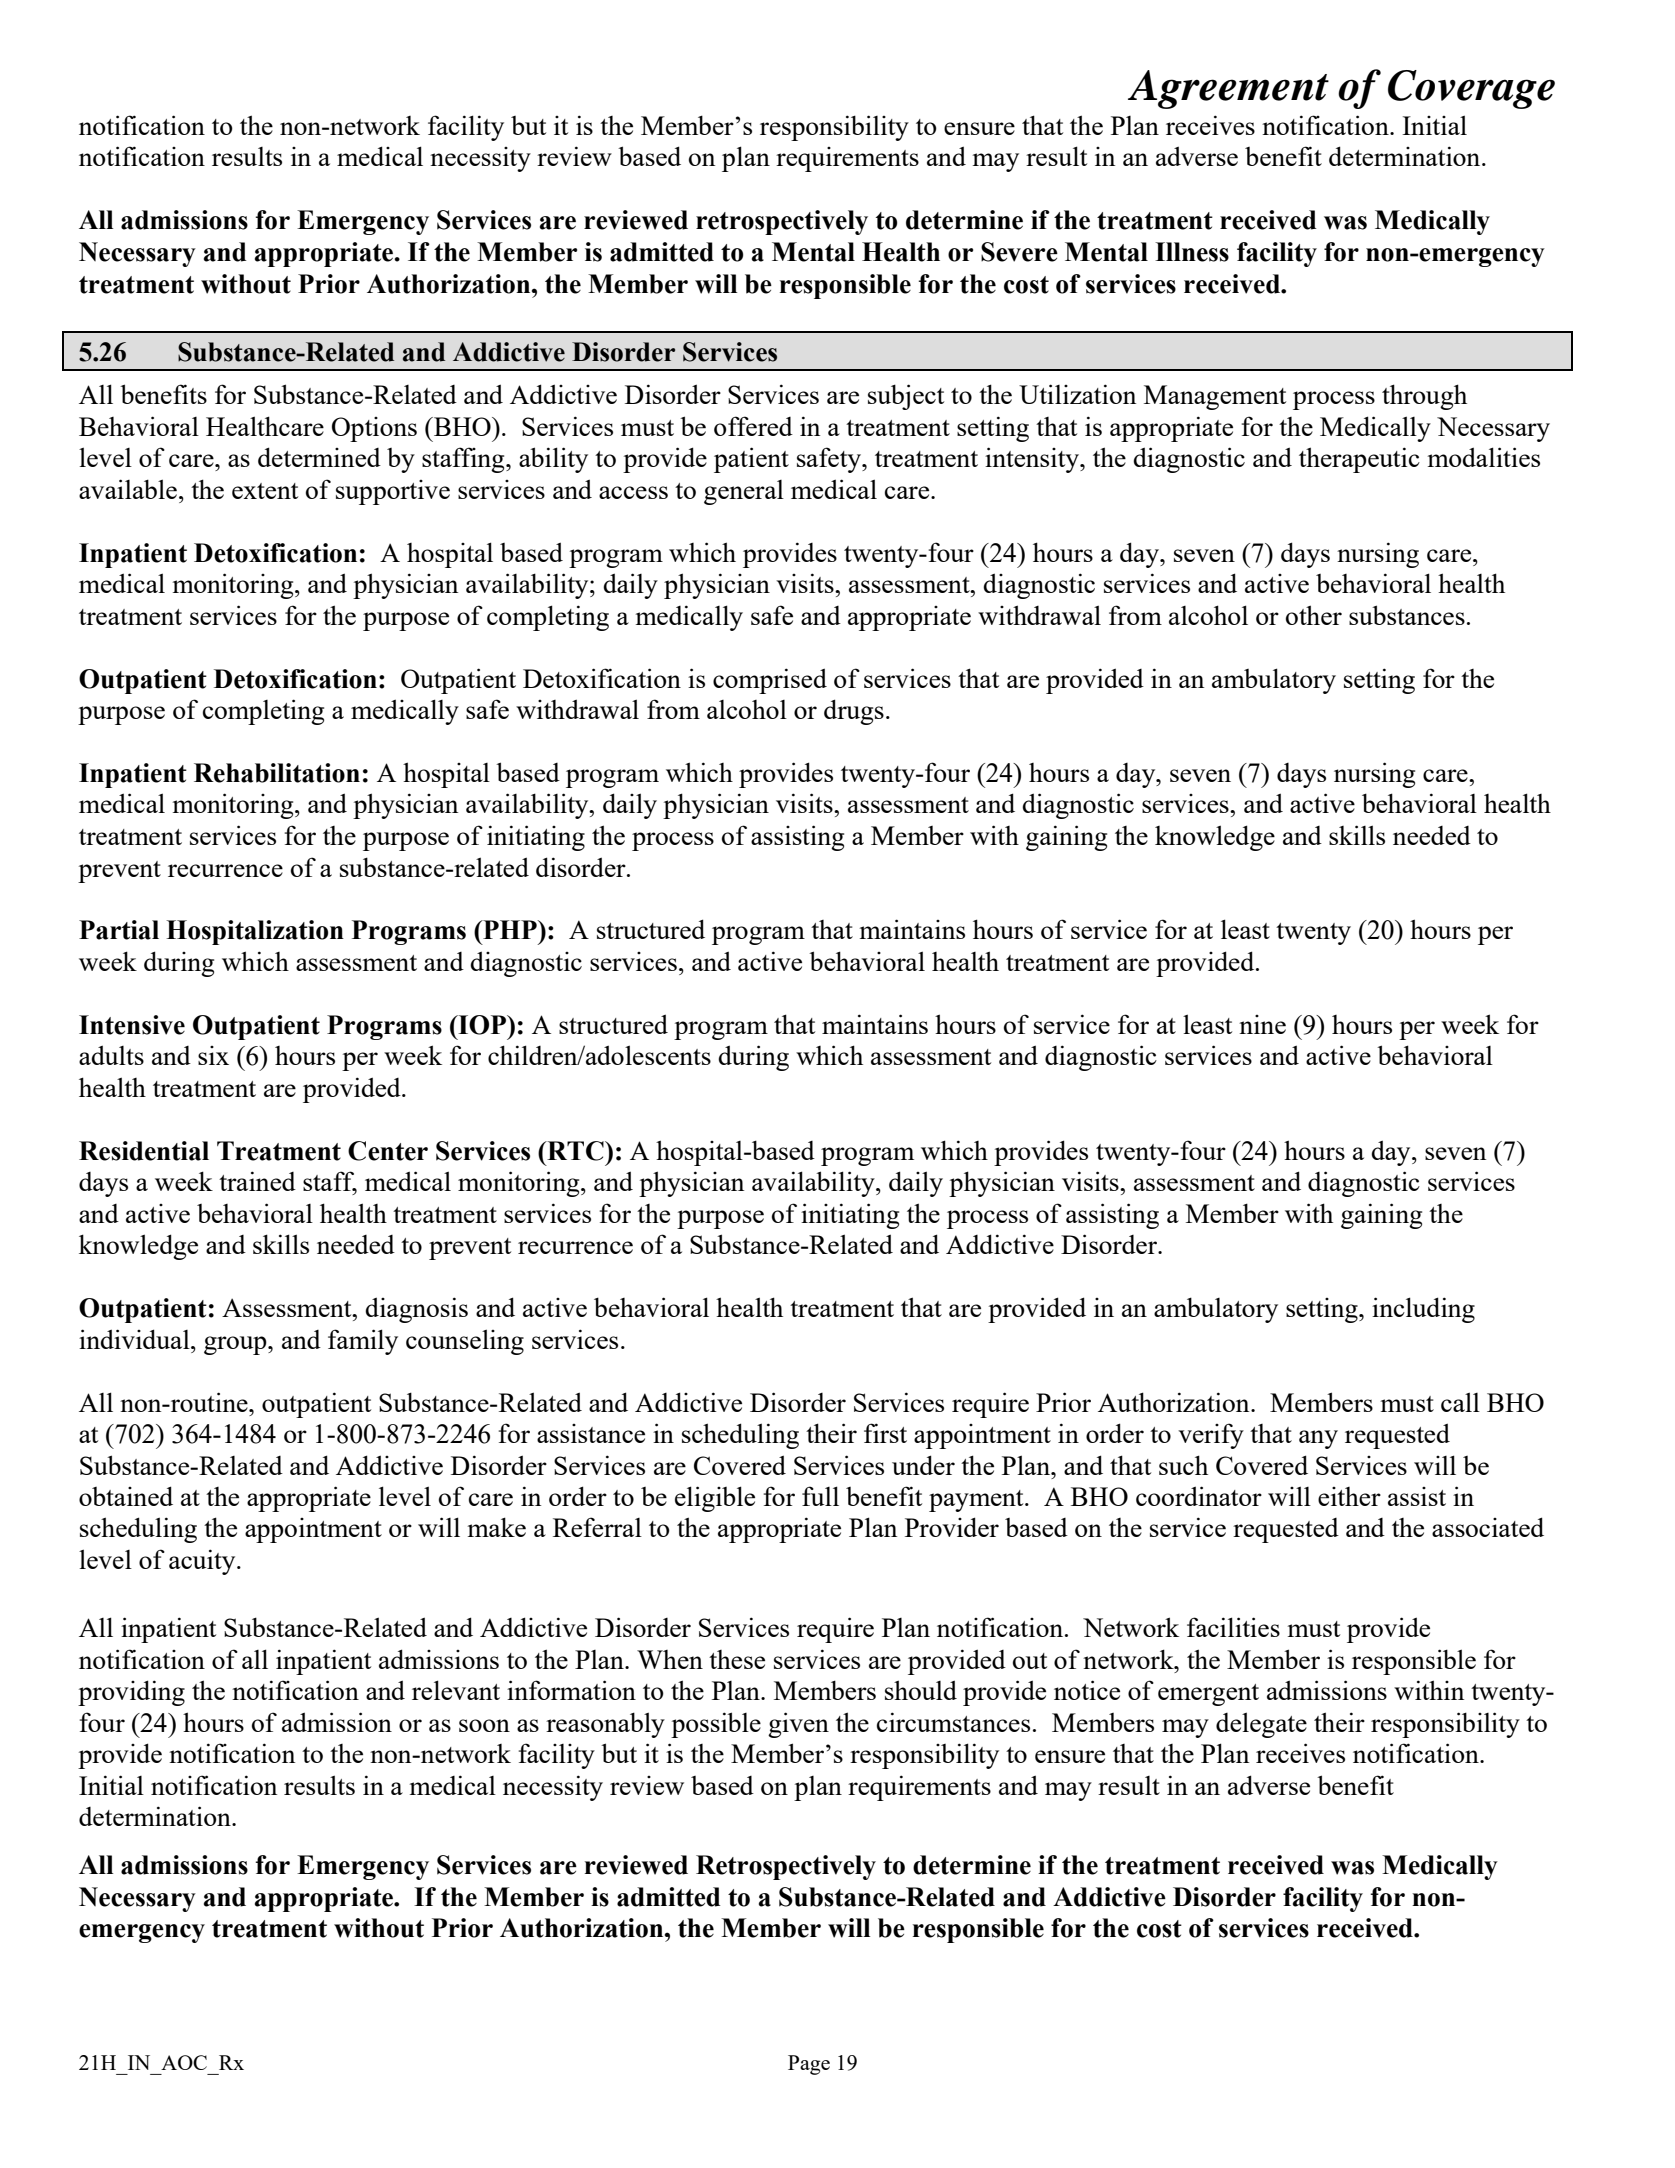 The width and height of the page is (1675, 2168). I want to click on Page, so click(809, 2065).
